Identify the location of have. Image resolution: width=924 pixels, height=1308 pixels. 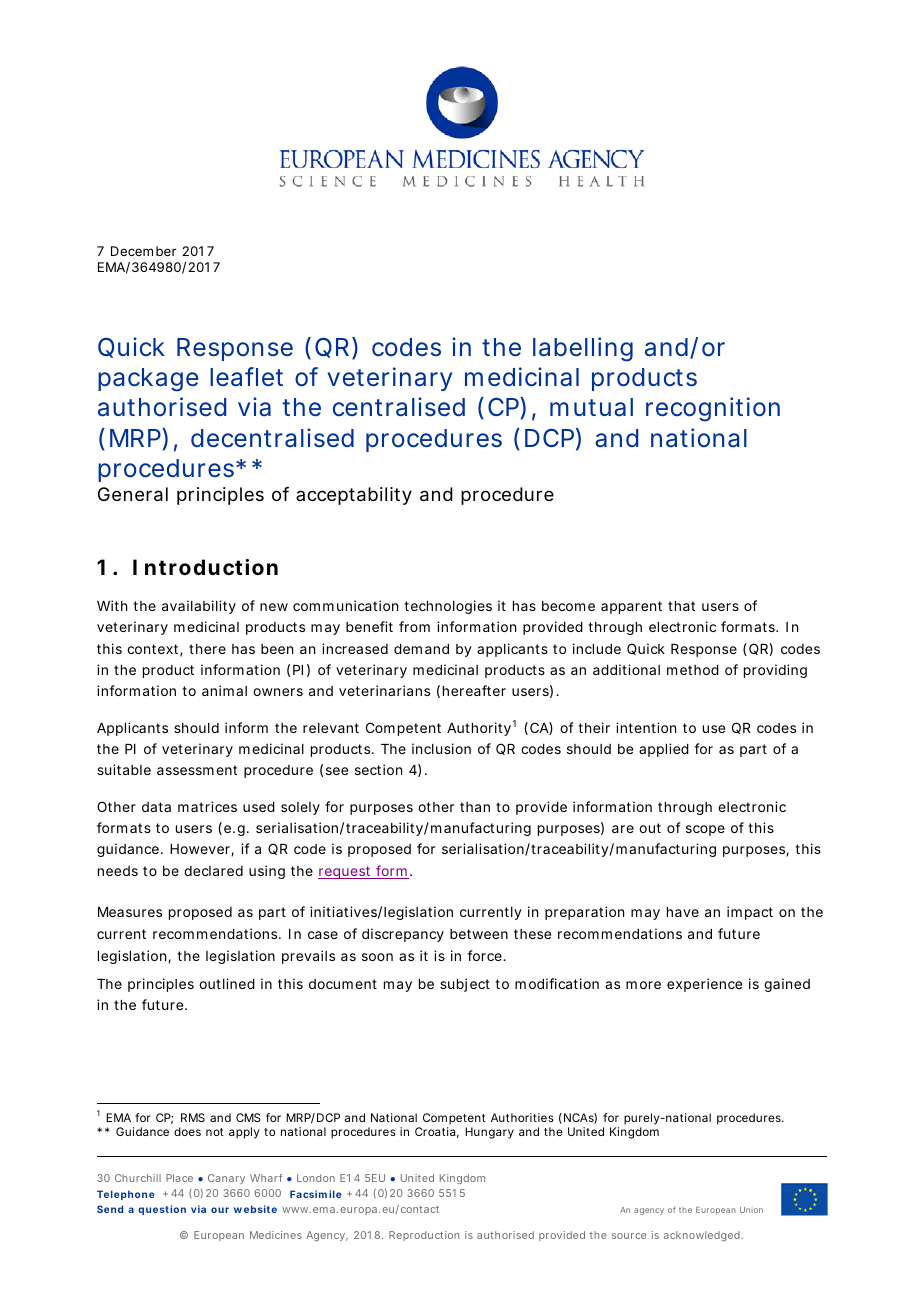
(683, 912).
